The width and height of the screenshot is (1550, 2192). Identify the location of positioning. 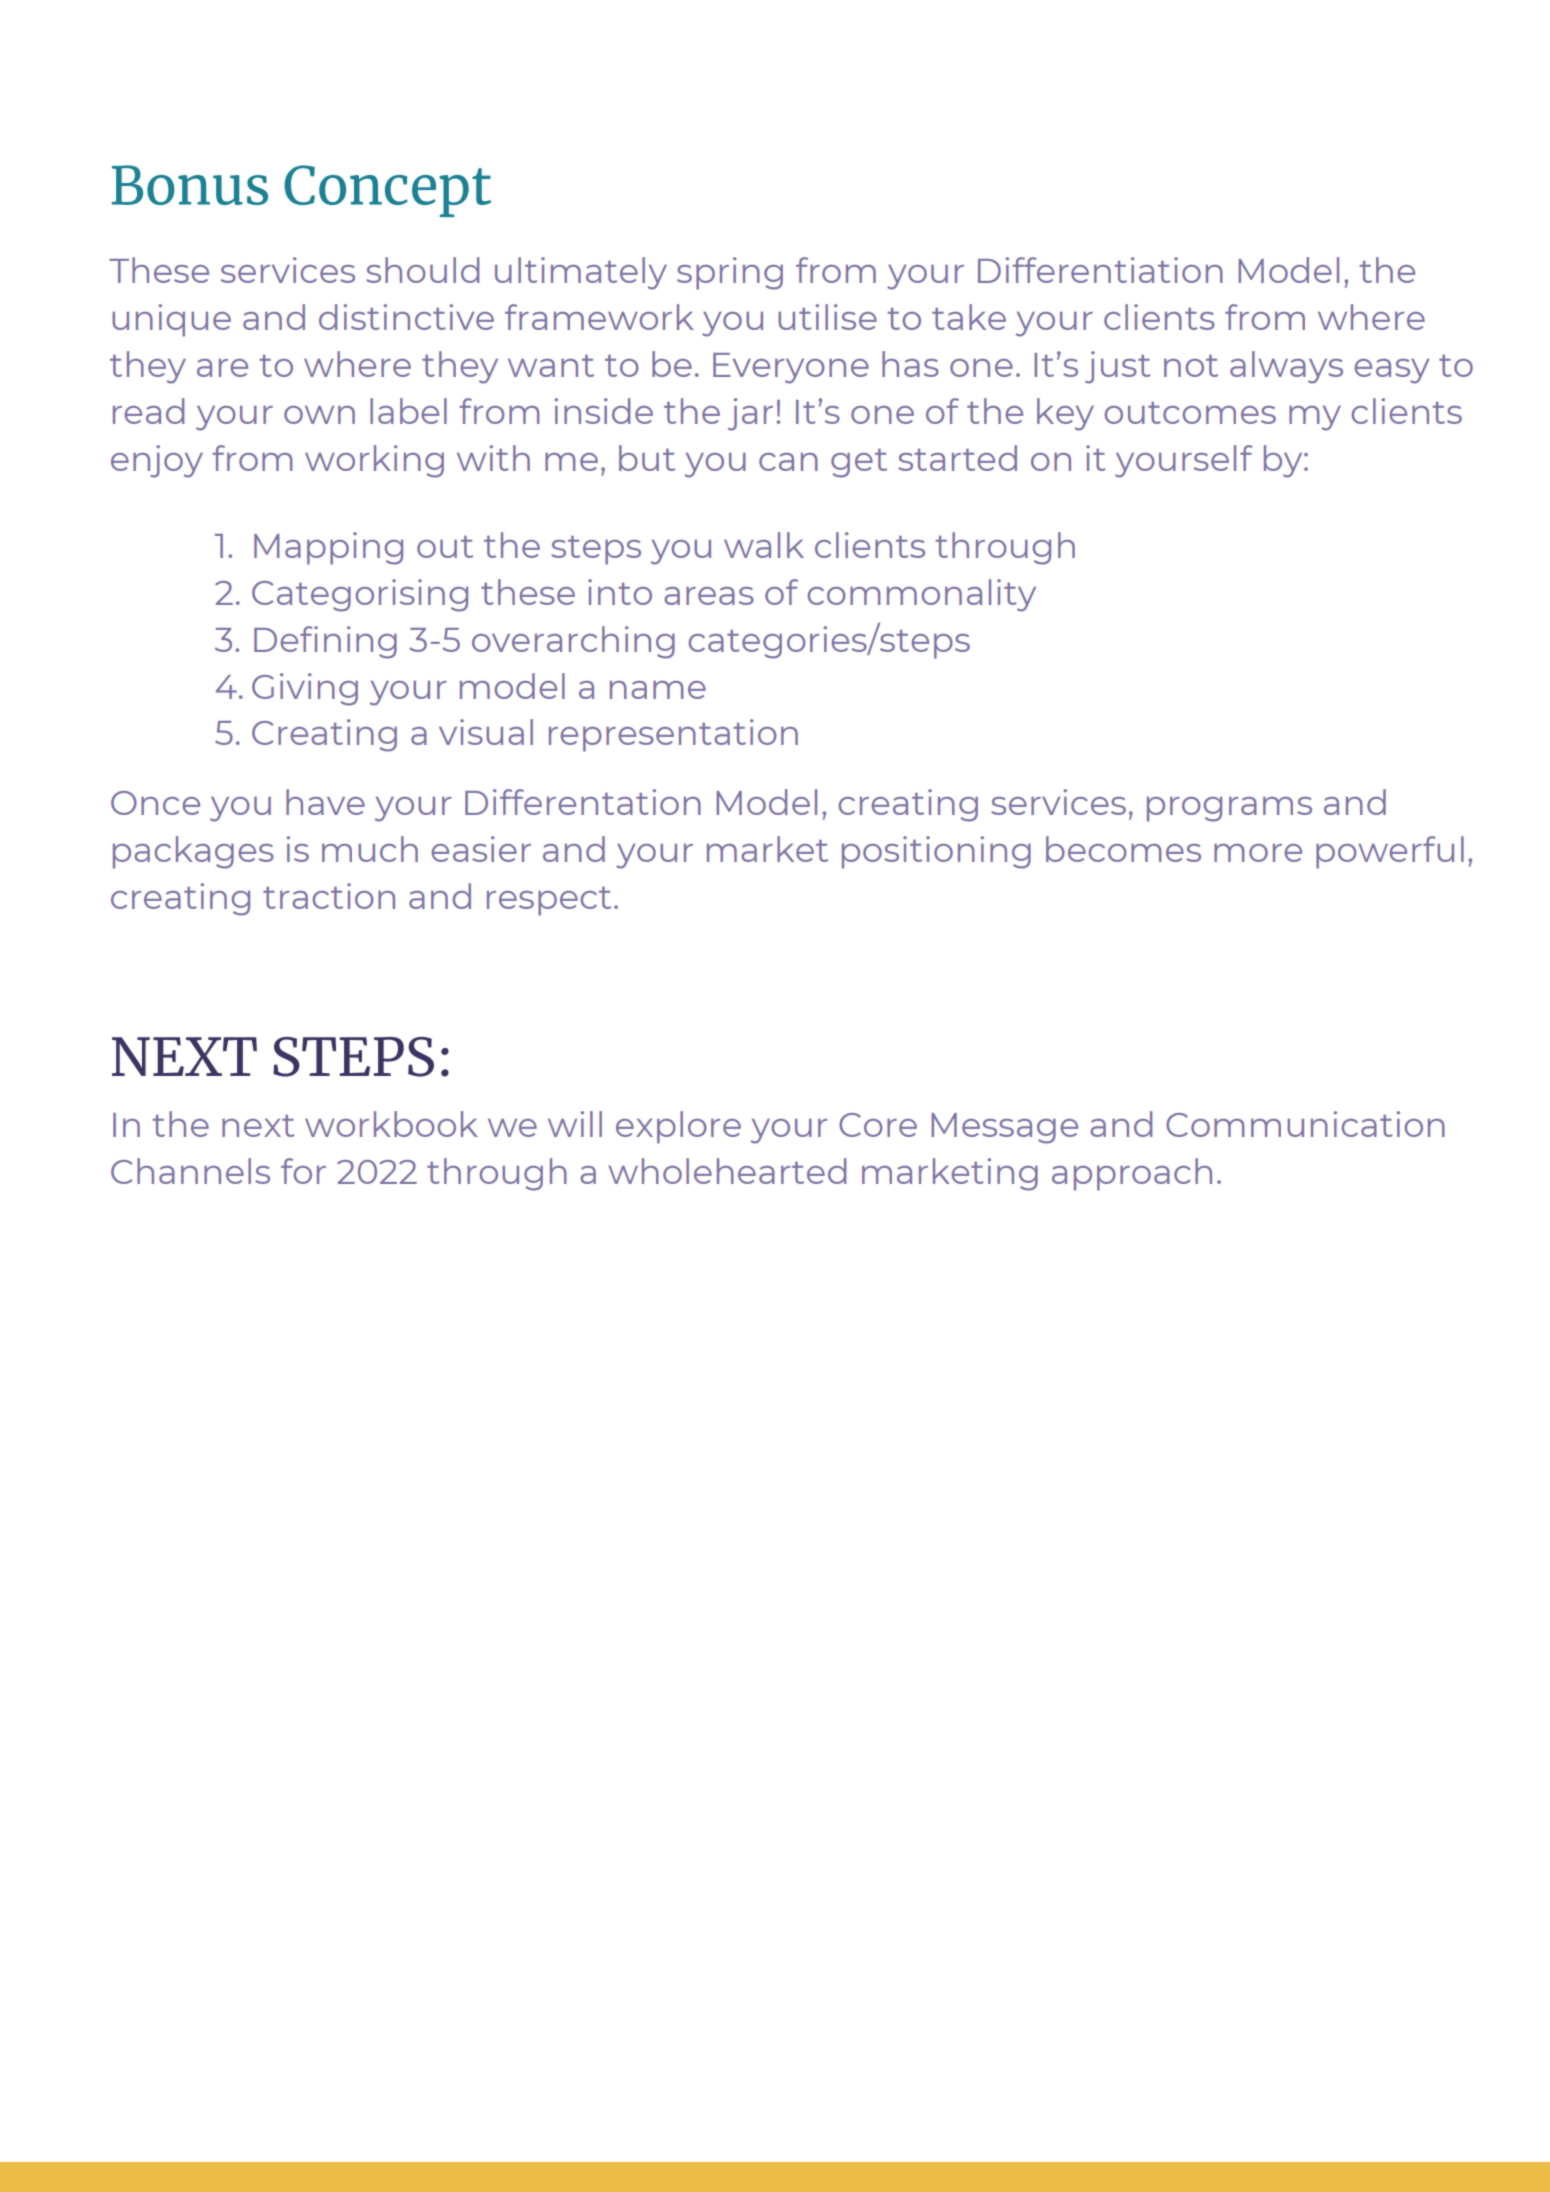
(936, 852).
